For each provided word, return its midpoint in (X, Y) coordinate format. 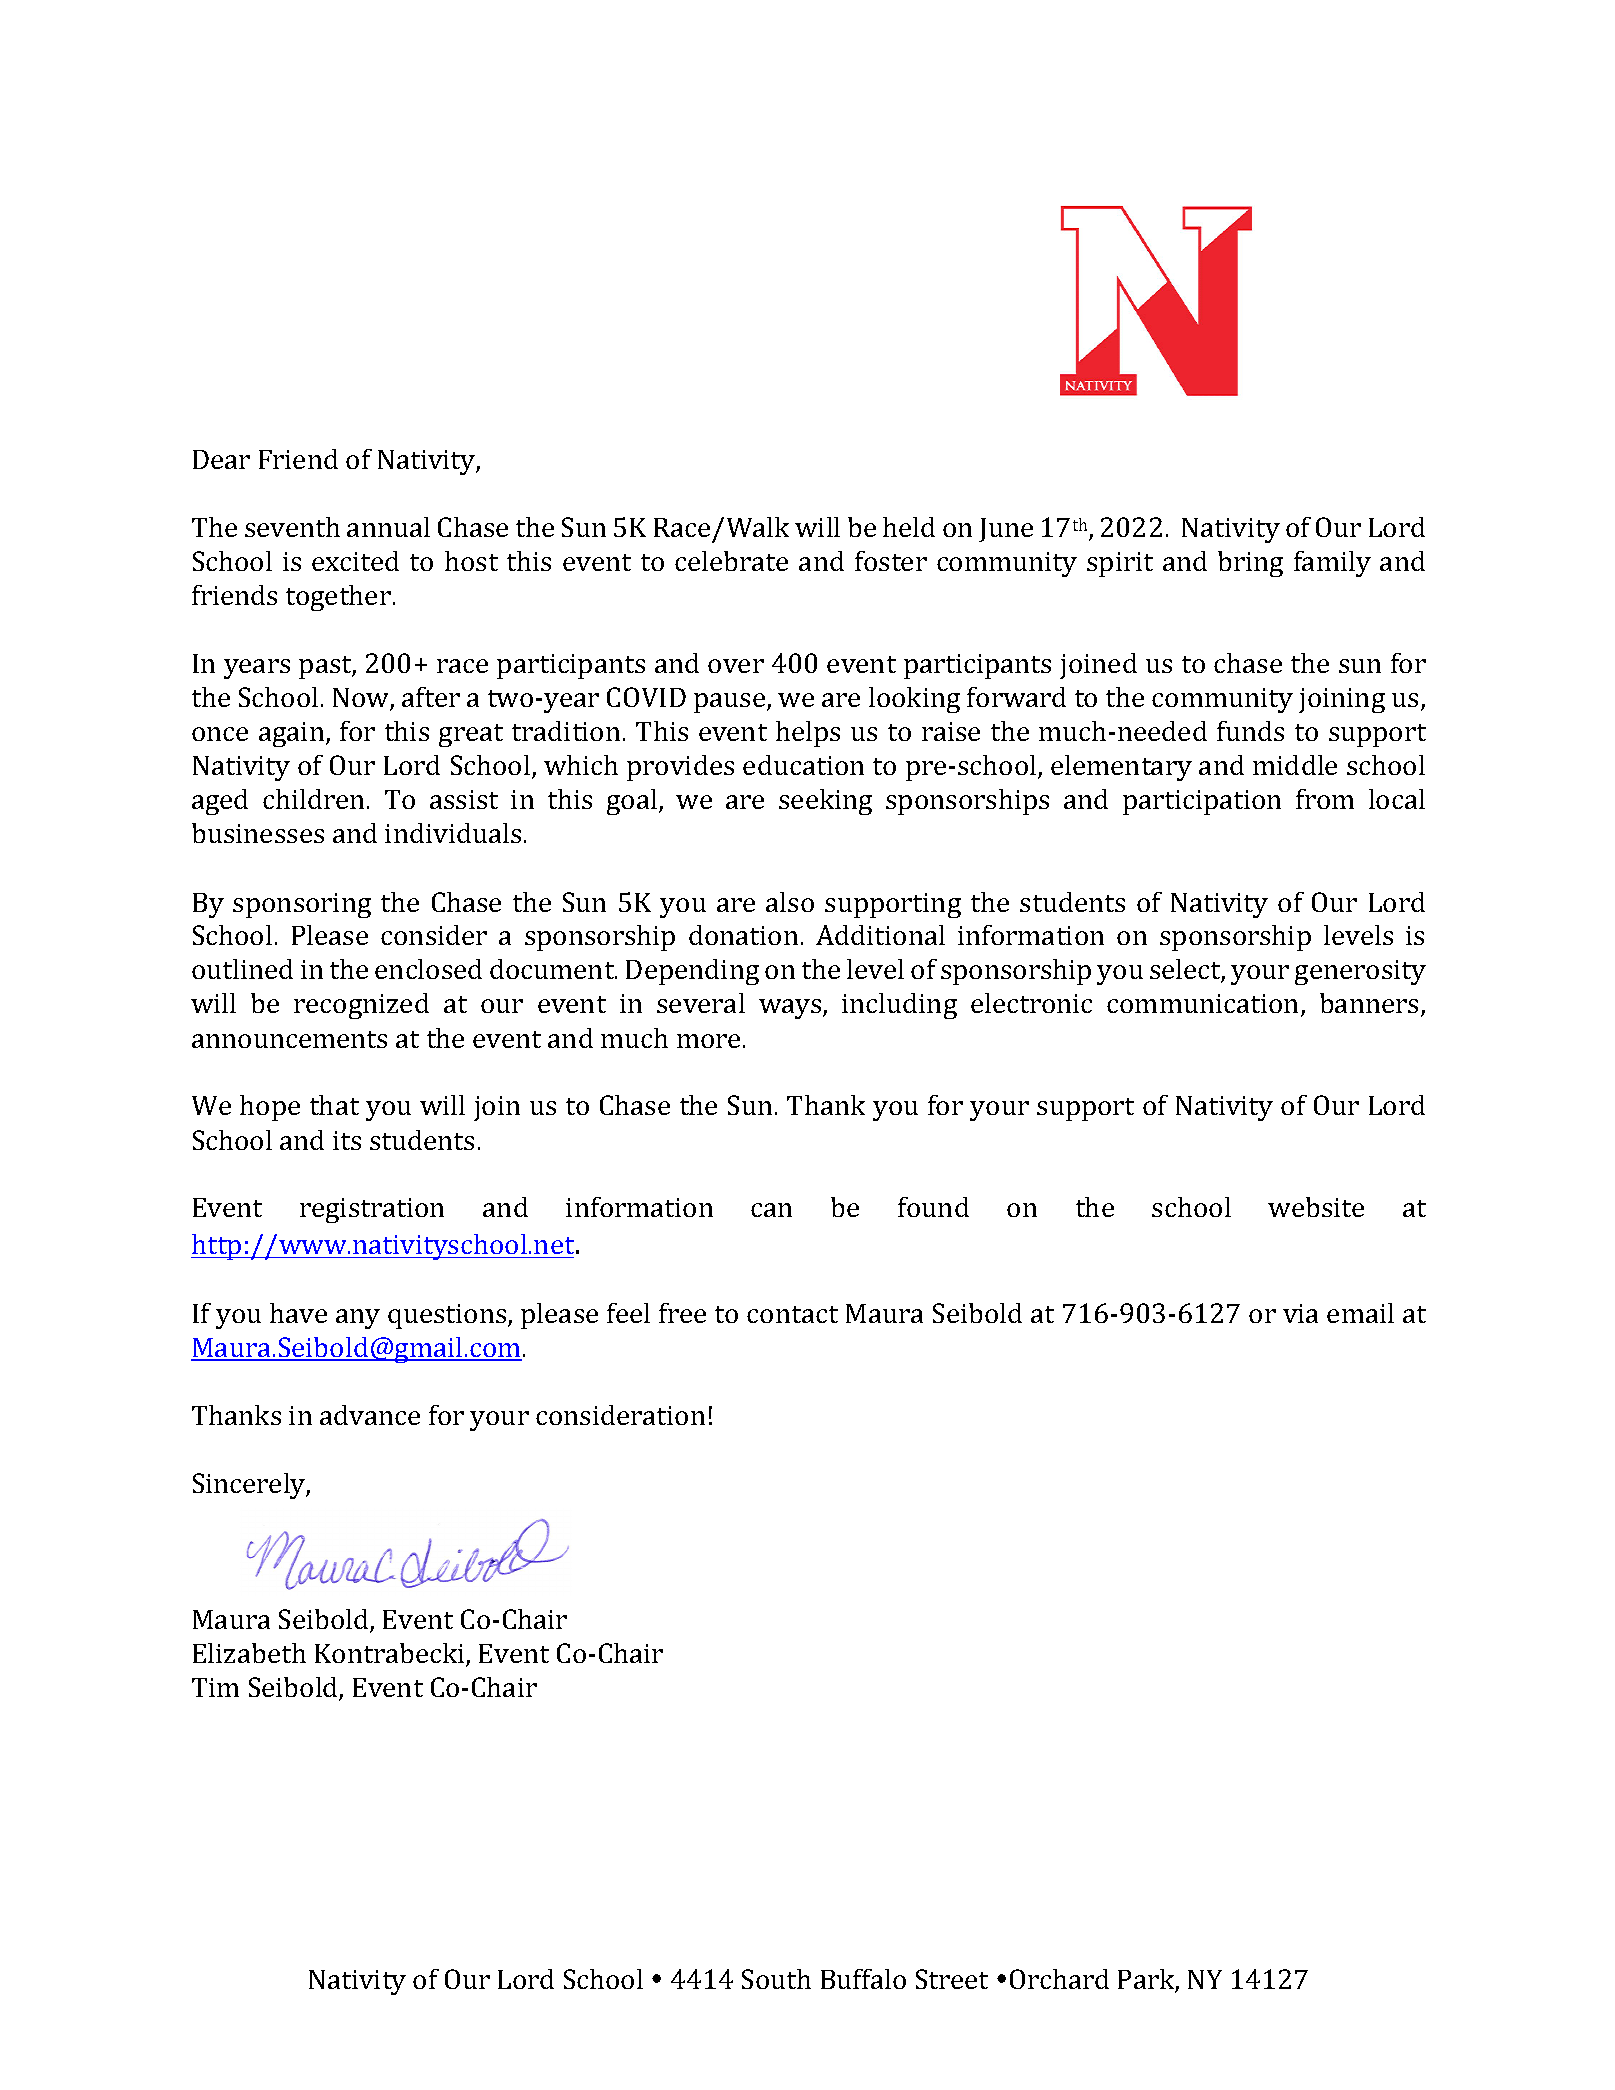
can (771, 1210)
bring (1250, 564)
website (1316, 1207)
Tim (215, 1687)
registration (372, 1210)
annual (388, 527)
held (909, 527)
